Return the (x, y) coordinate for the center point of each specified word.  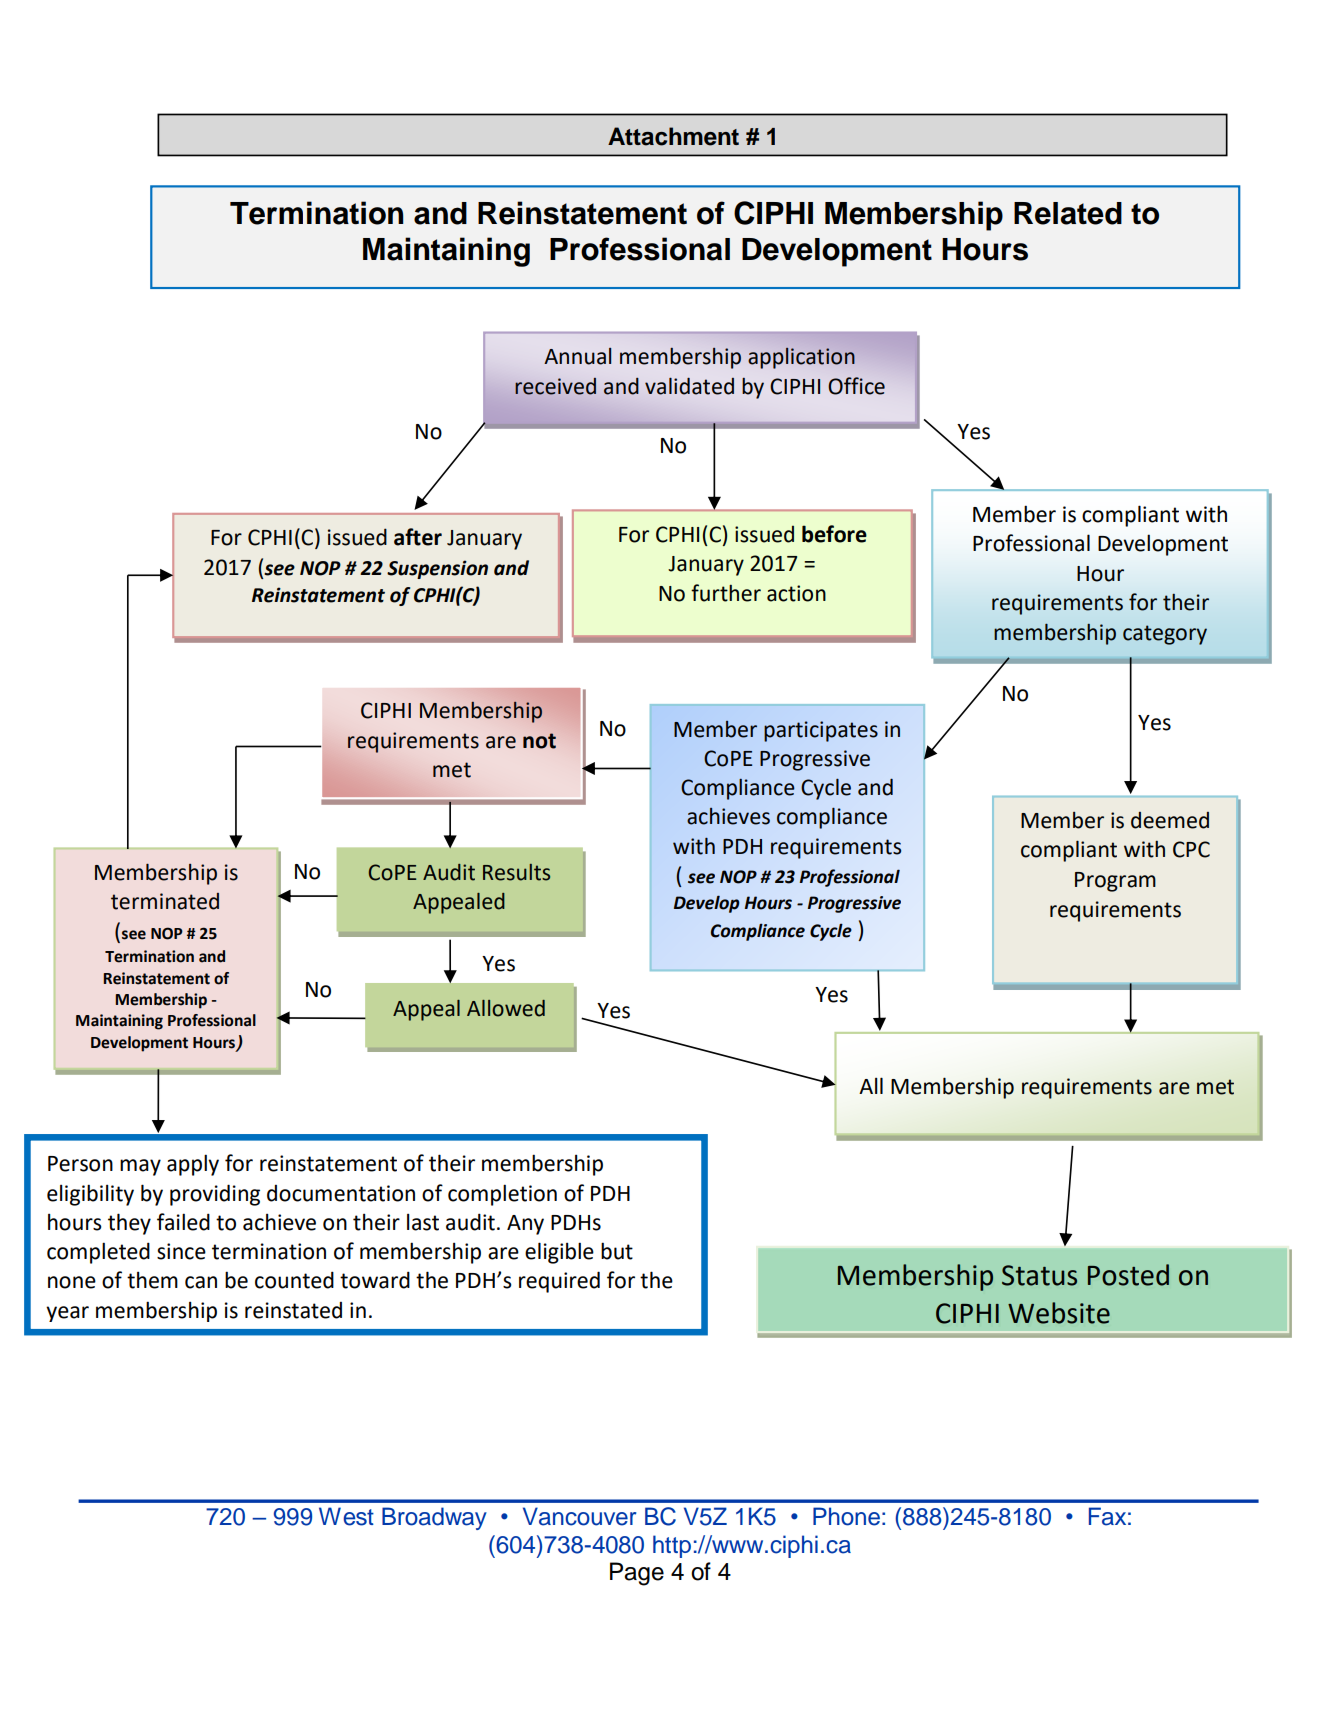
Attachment (673, 136)
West (346, 1516)
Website (1059, 1313)
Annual (577, 356)
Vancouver (579, 1516)
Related (1068, 213)
